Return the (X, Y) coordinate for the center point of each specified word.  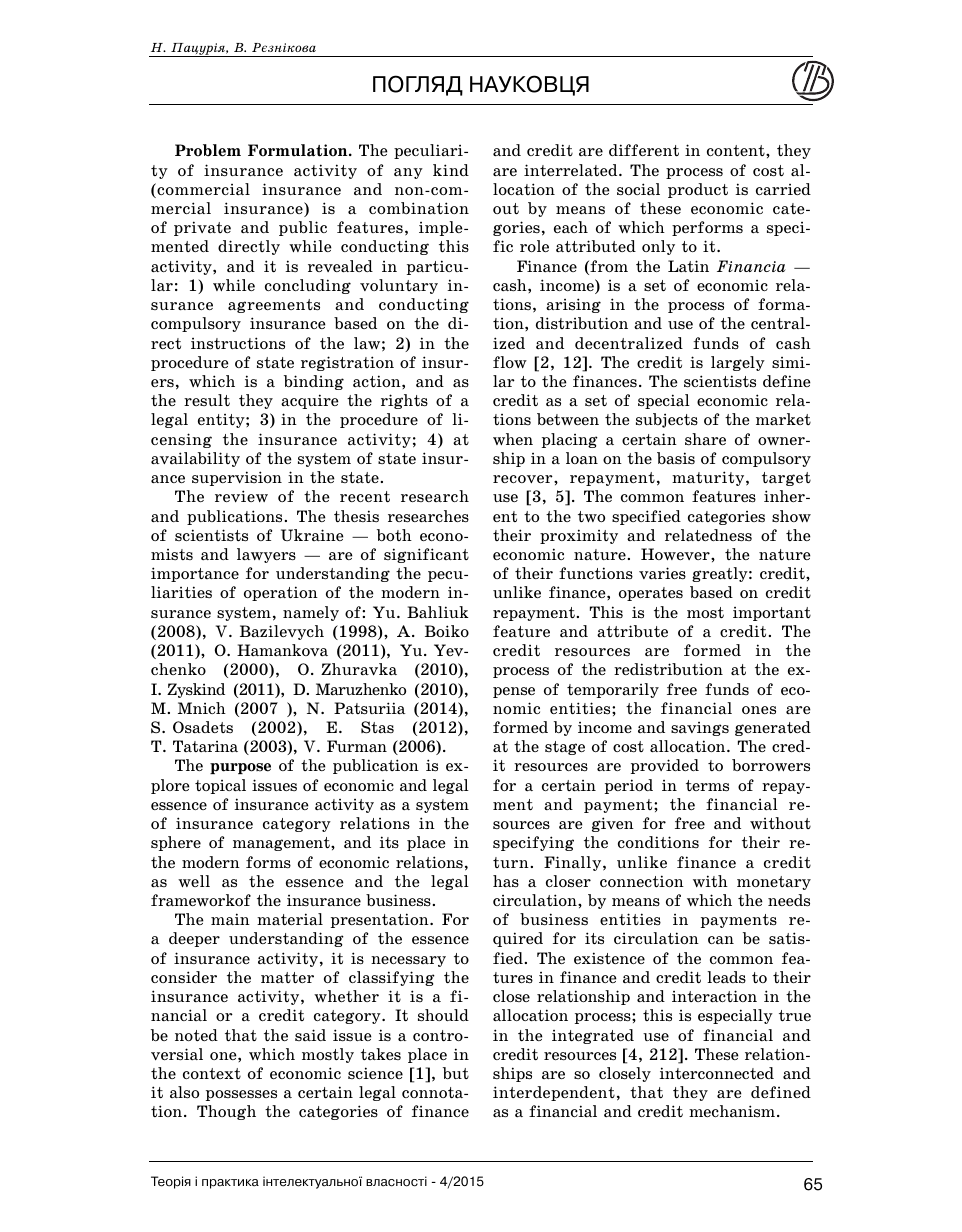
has (506, 881)
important (772, 614)
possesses (241, 1095)
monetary (774, 883)
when (513, 439)
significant (426, 555)
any (408, 173)
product (698, 190)
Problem (208, 150)
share (705, 439)
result (207, 400)
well (194, 881)
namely (311, 613)
